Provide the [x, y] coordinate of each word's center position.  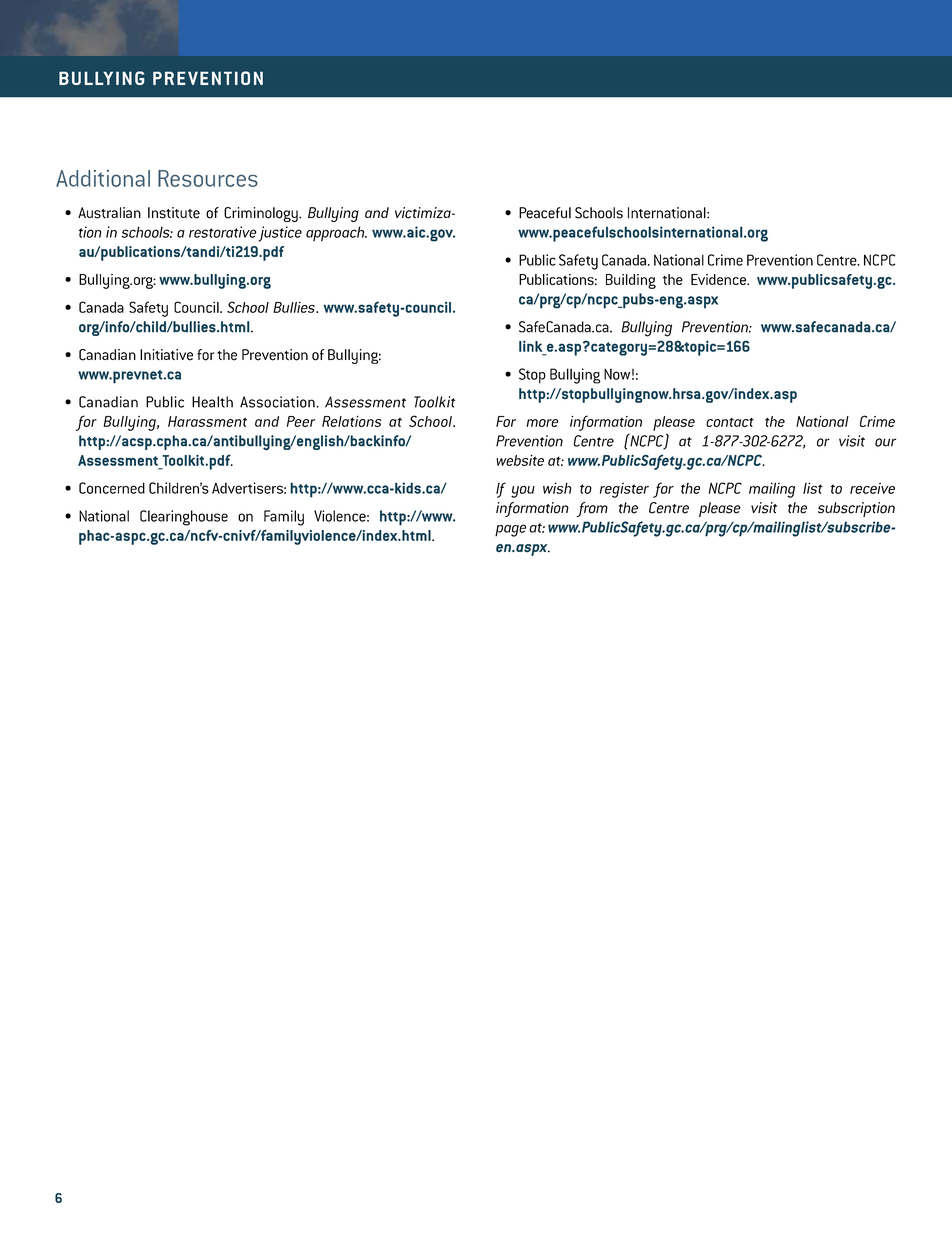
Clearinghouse [184, 518]
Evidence [719, 279]
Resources [208, 178]
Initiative [166, 355]
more [542, 423]
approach [336, 234]
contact [730, 422]
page [510, 530]
